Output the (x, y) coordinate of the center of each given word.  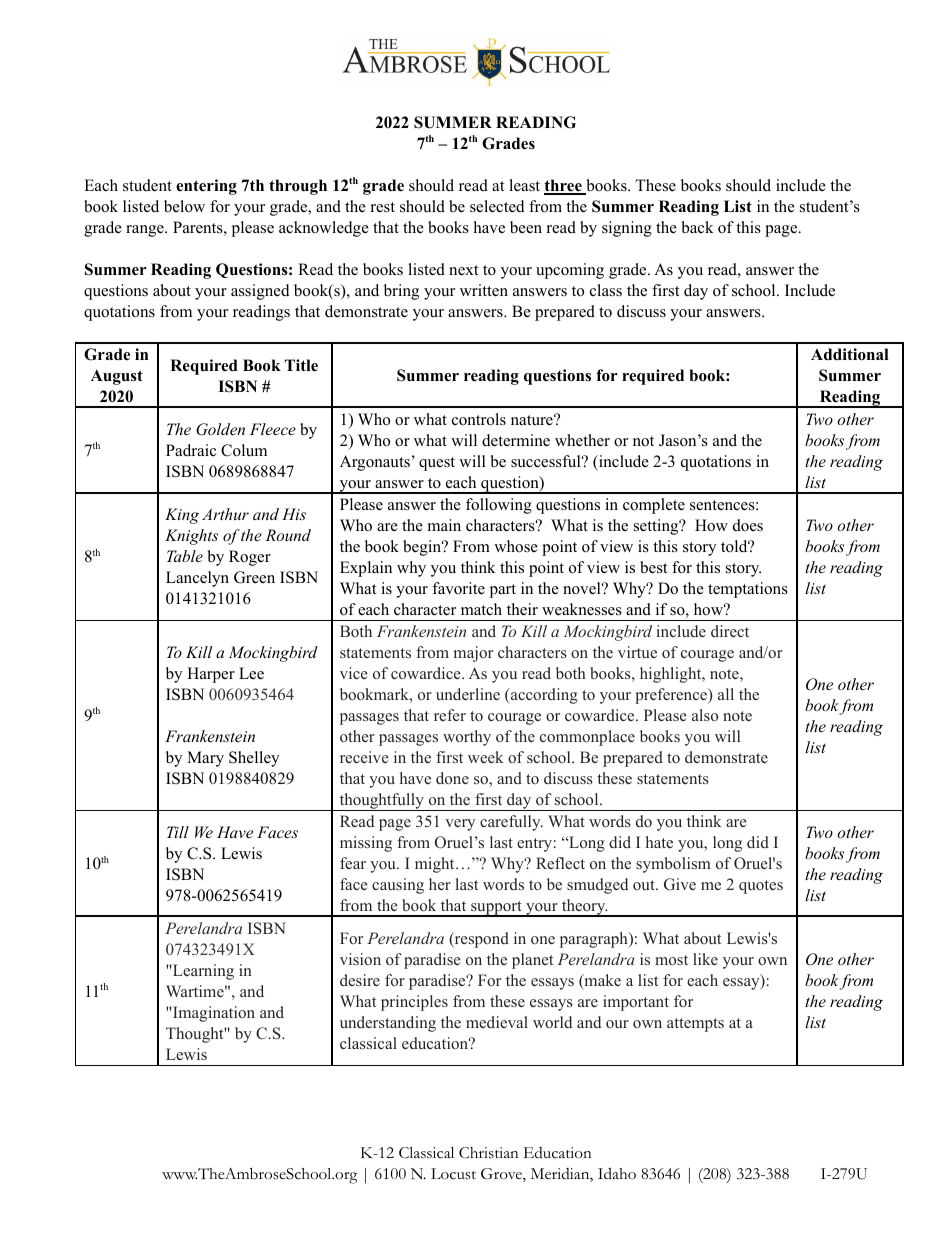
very (460, 825)
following (499, 506)
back (697, 227)
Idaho (617, 1173)
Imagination (213, 1014)
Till (178, 832)
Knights (191, 537)
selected (497, 206)
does (748, 525)
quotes (761, 887)
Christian (489, 1153)
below (184, 206)
